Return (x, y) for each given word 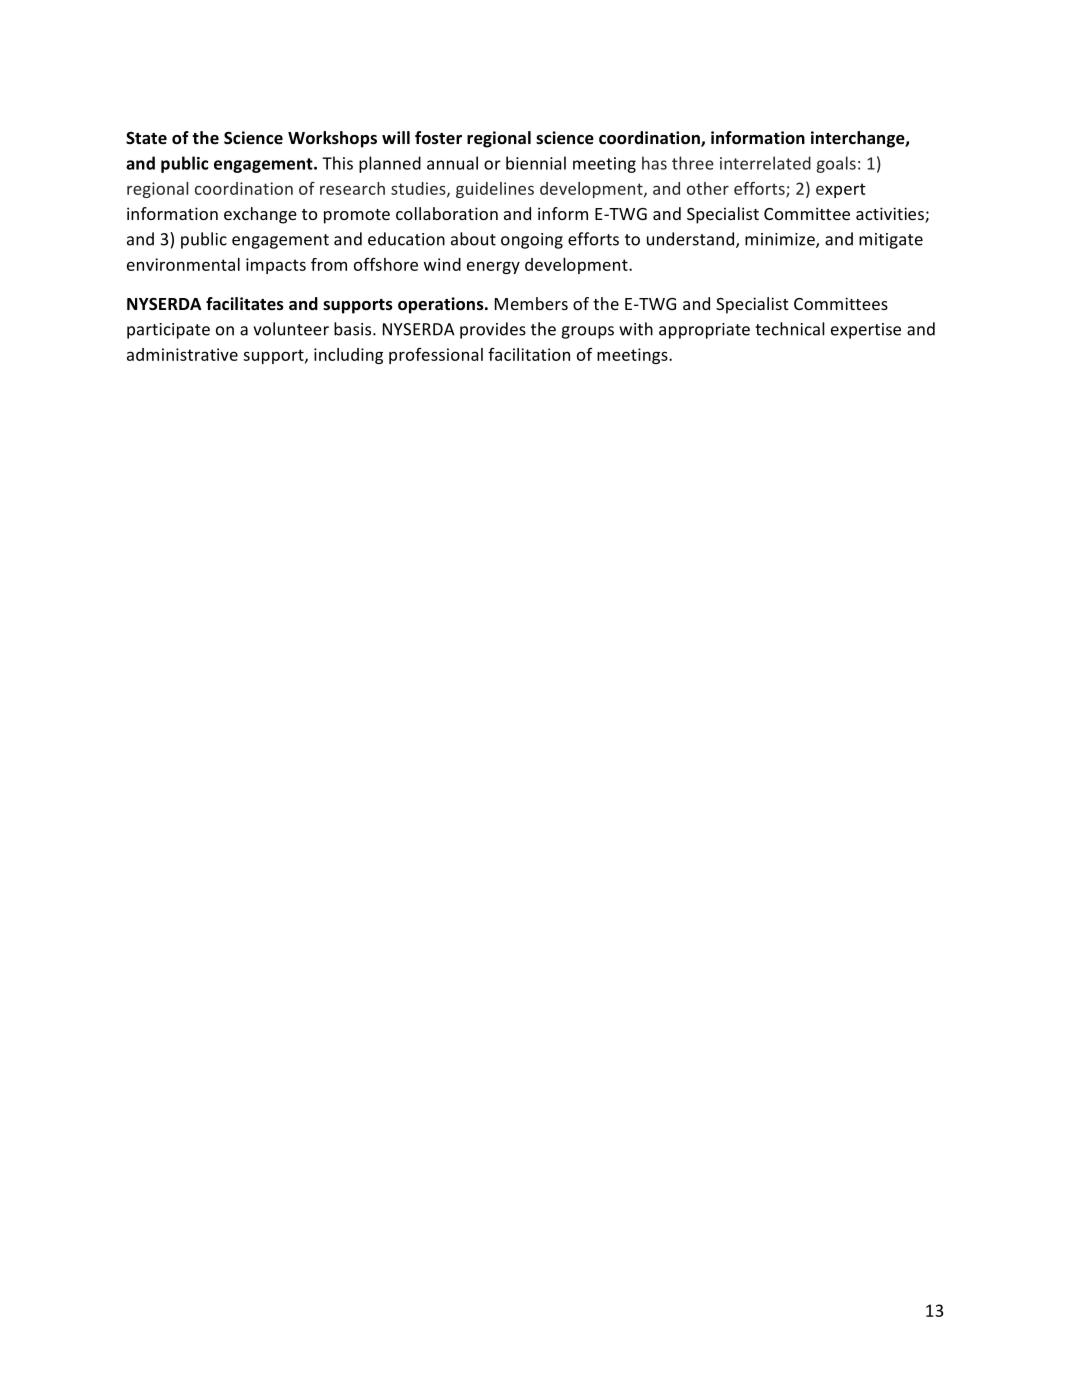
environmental (183, 264)
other (708, 188)
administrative (182, 354)
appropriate (704, 331)
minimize (781, 240)
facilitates (245, 304)
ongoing (532, 241)
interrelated (765, 163)
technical (790, 329)
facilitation (529, 354)
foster (438, 138)
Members (531, 303)
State (146, 138)
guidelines (495, 190)
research (352, 188)
